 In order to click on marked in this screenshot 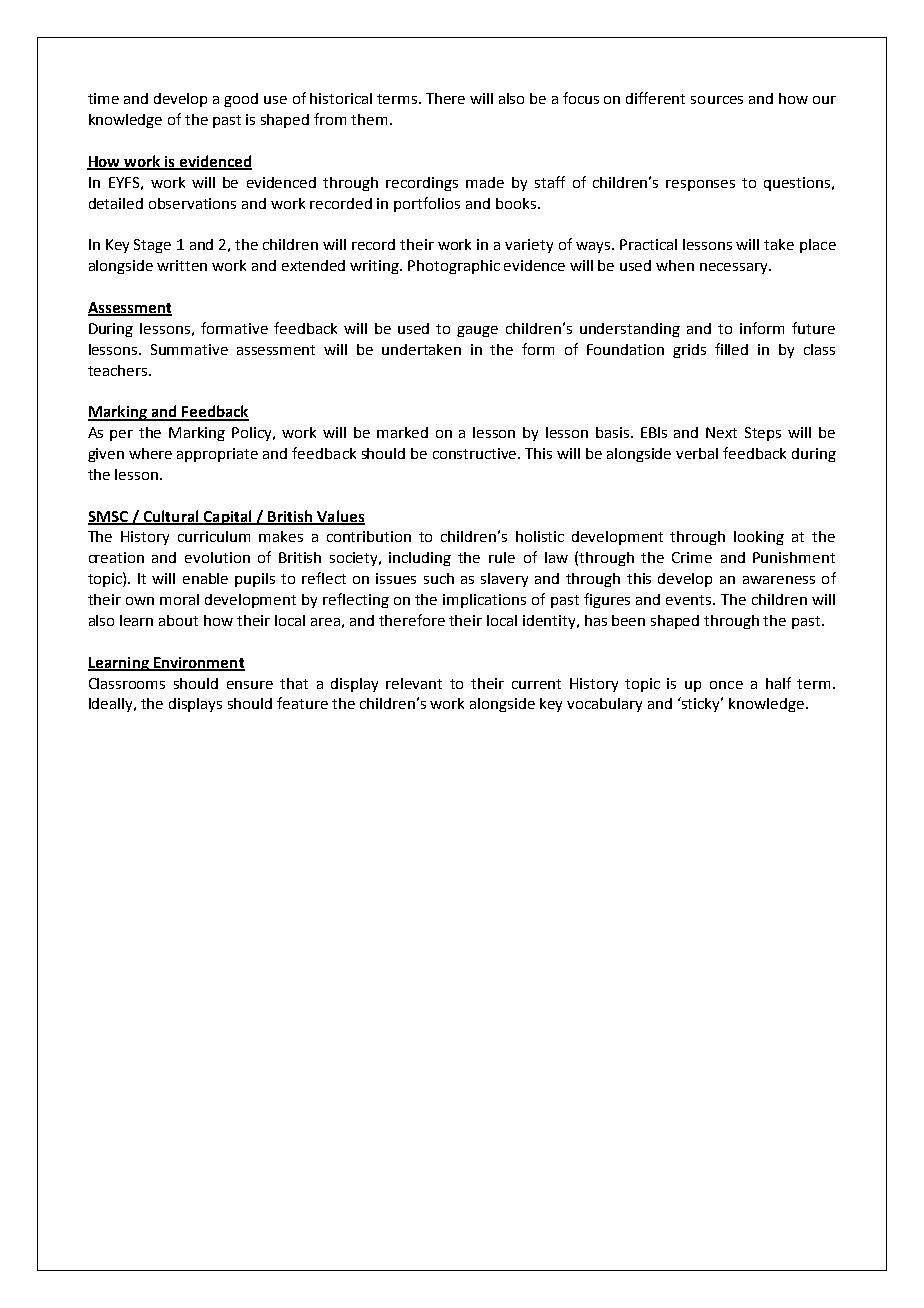, I will do `click(402, 432)`.
